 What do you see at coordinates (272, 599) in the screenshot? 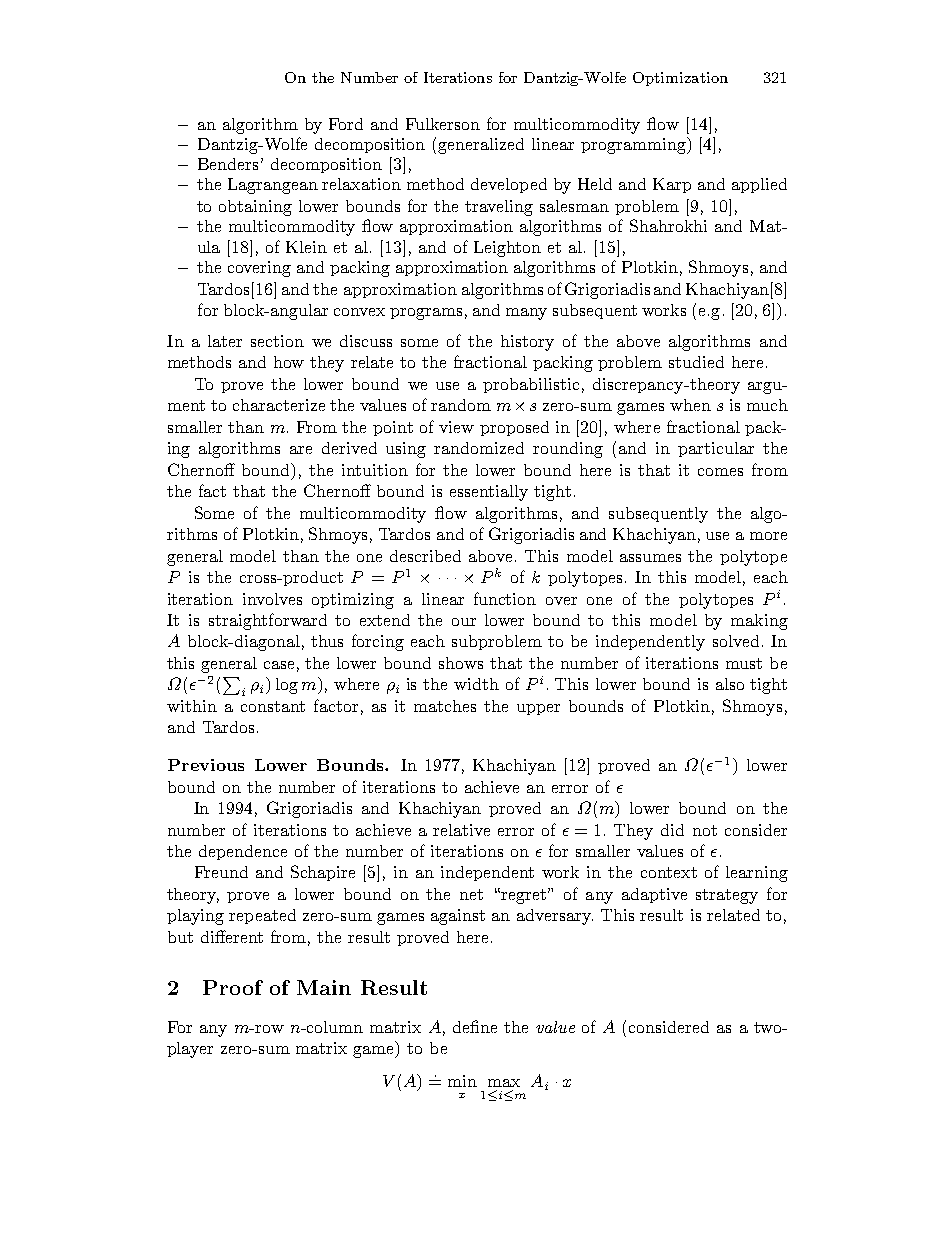
I see `involves` at bounding box center [272, 599].
